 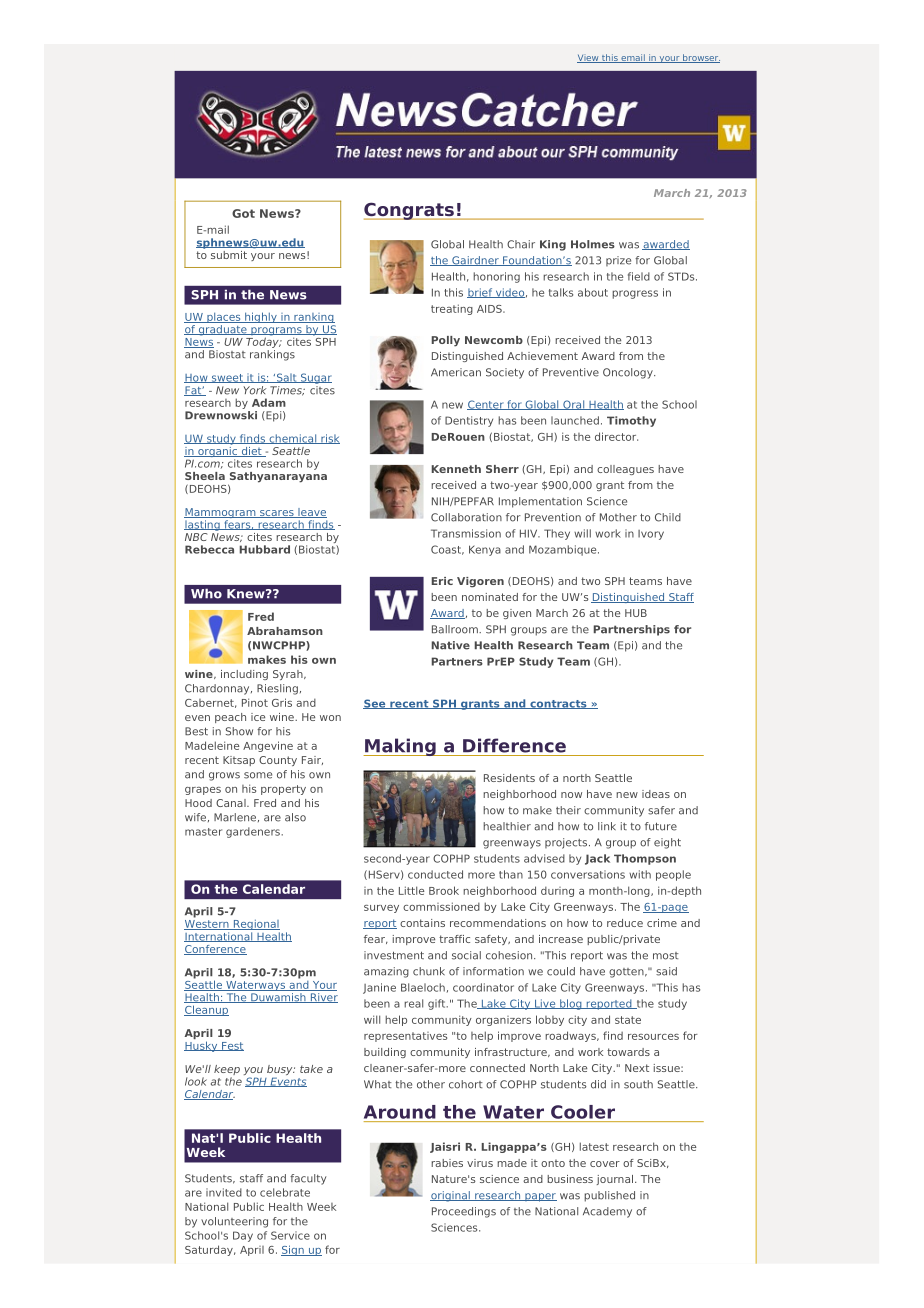 I want to click on volunteering, so click(x=234, y=1222).
